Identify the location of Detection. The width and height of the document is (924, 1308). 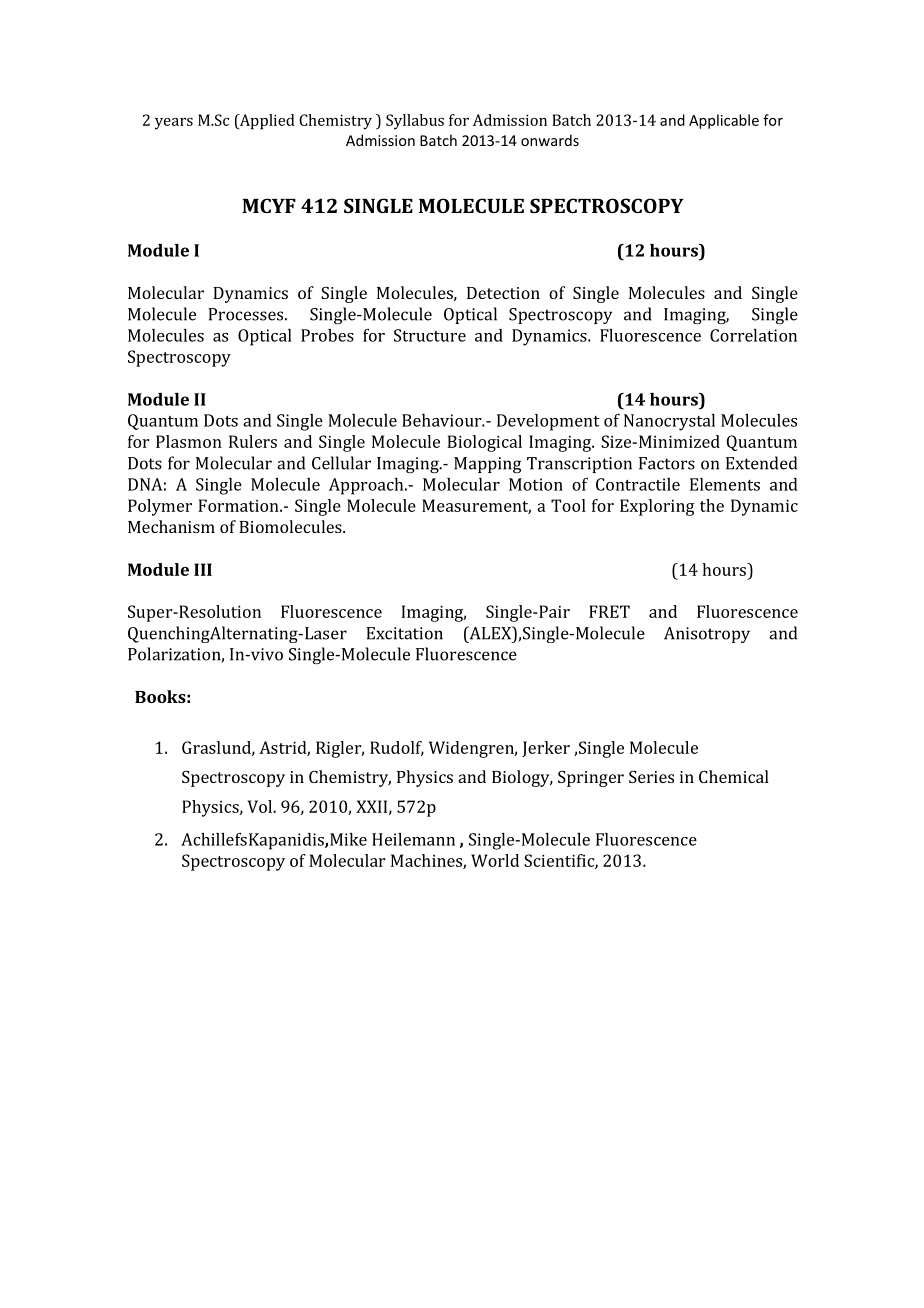
(503, 293).
